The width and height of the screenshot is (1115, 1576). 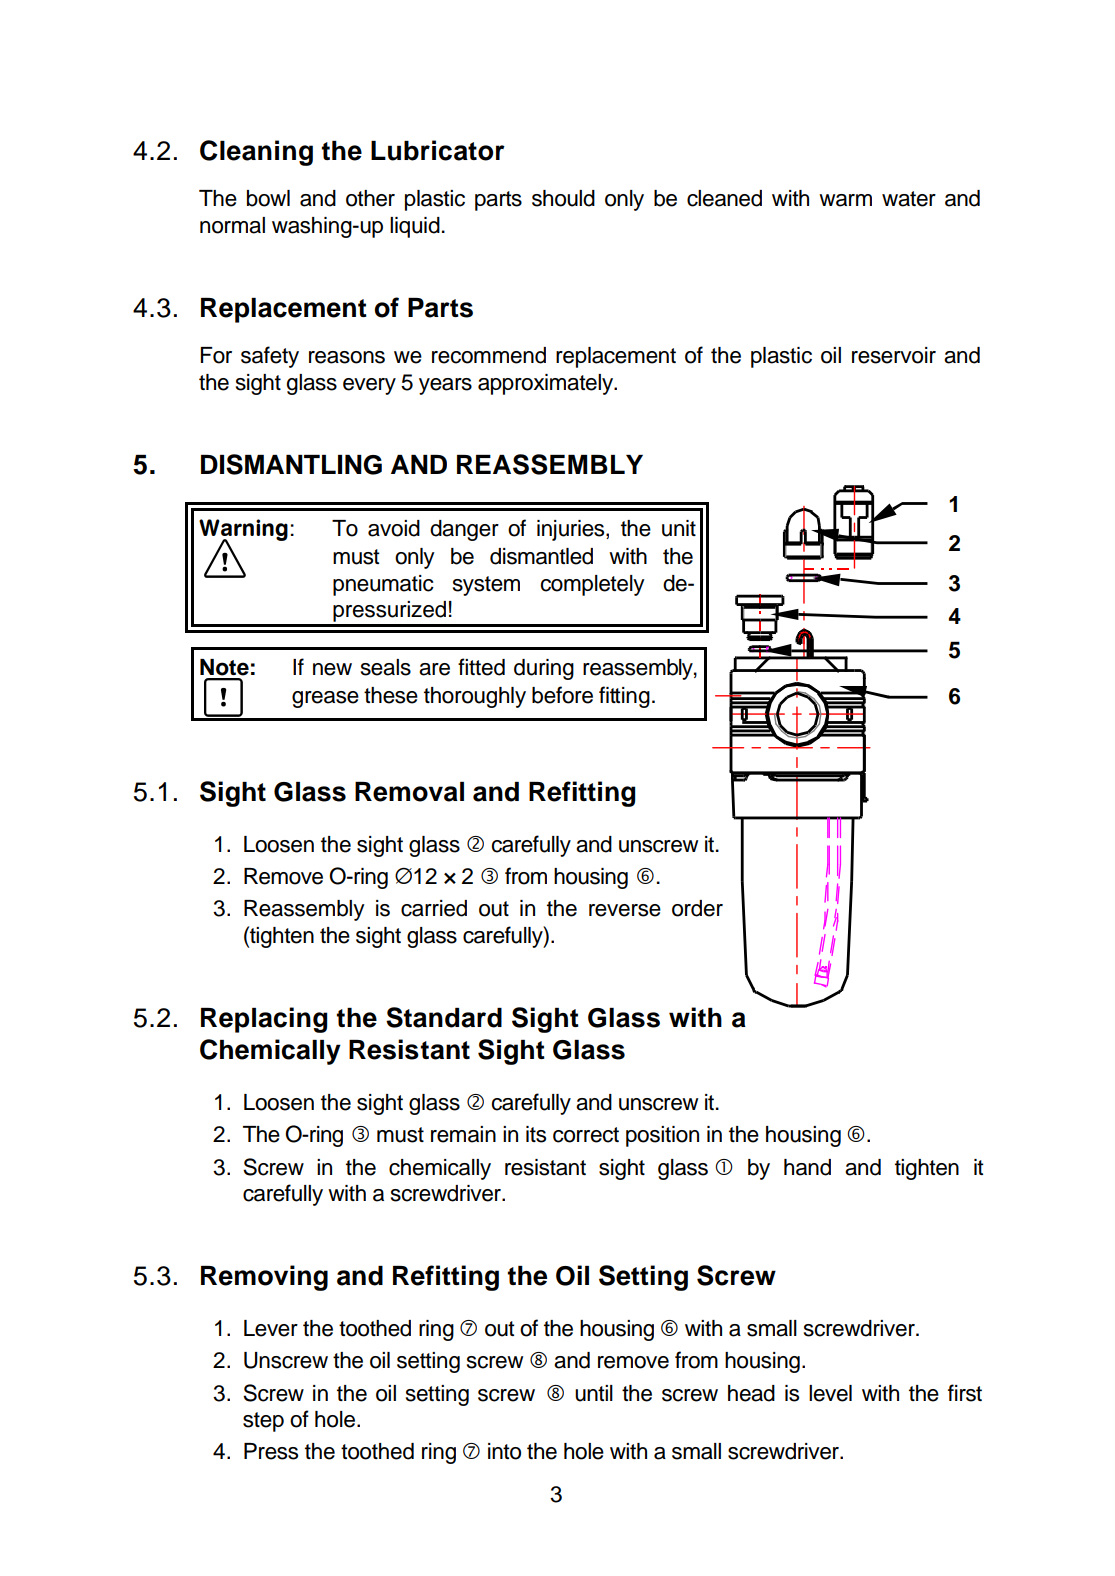 What do you see at coordinates (625, 910) in the screenshot?
I see `reverse` at bounding box center [625, 910].
